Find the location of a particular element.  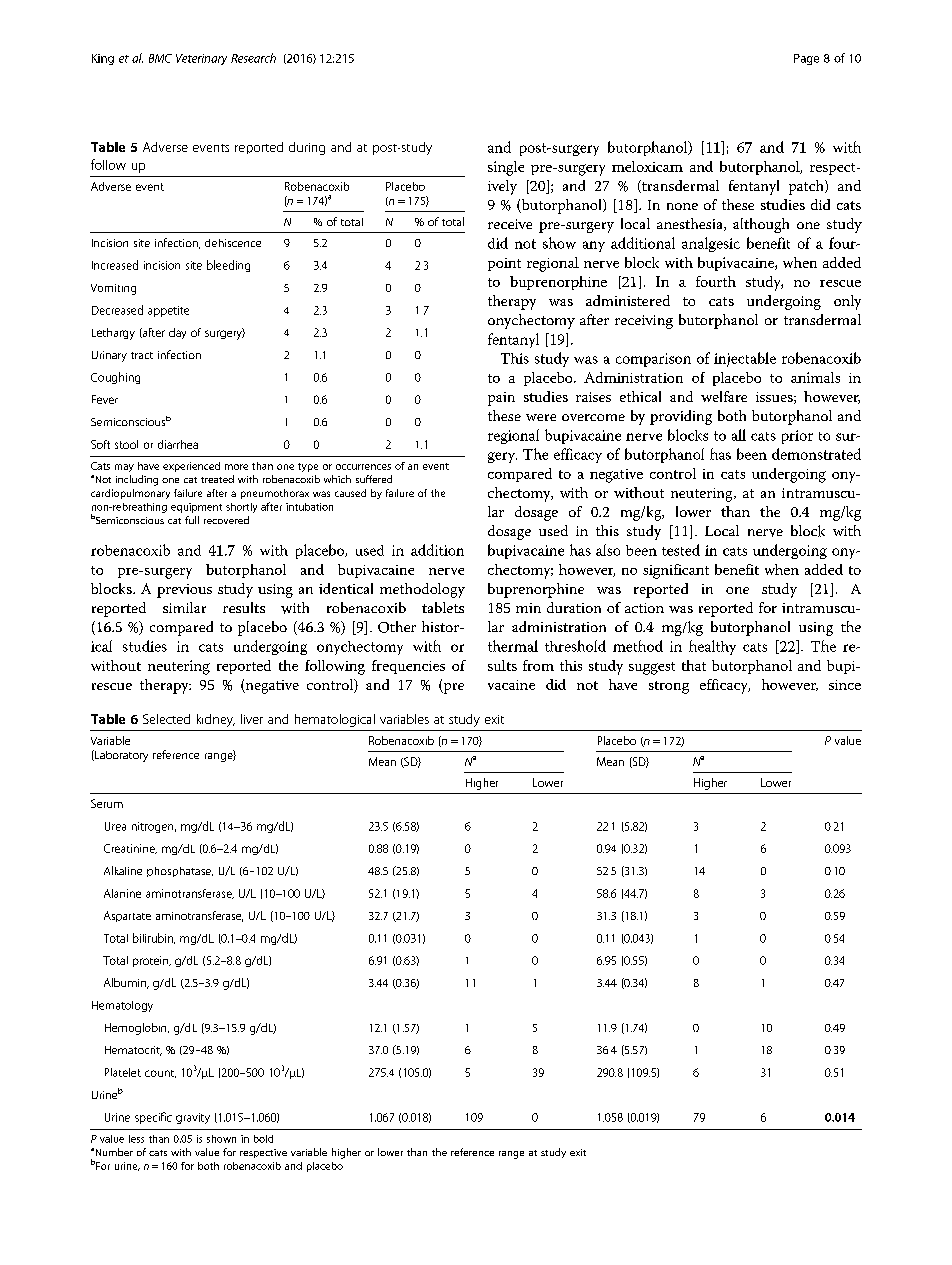

equipment is located at coordinates (196, 508).
